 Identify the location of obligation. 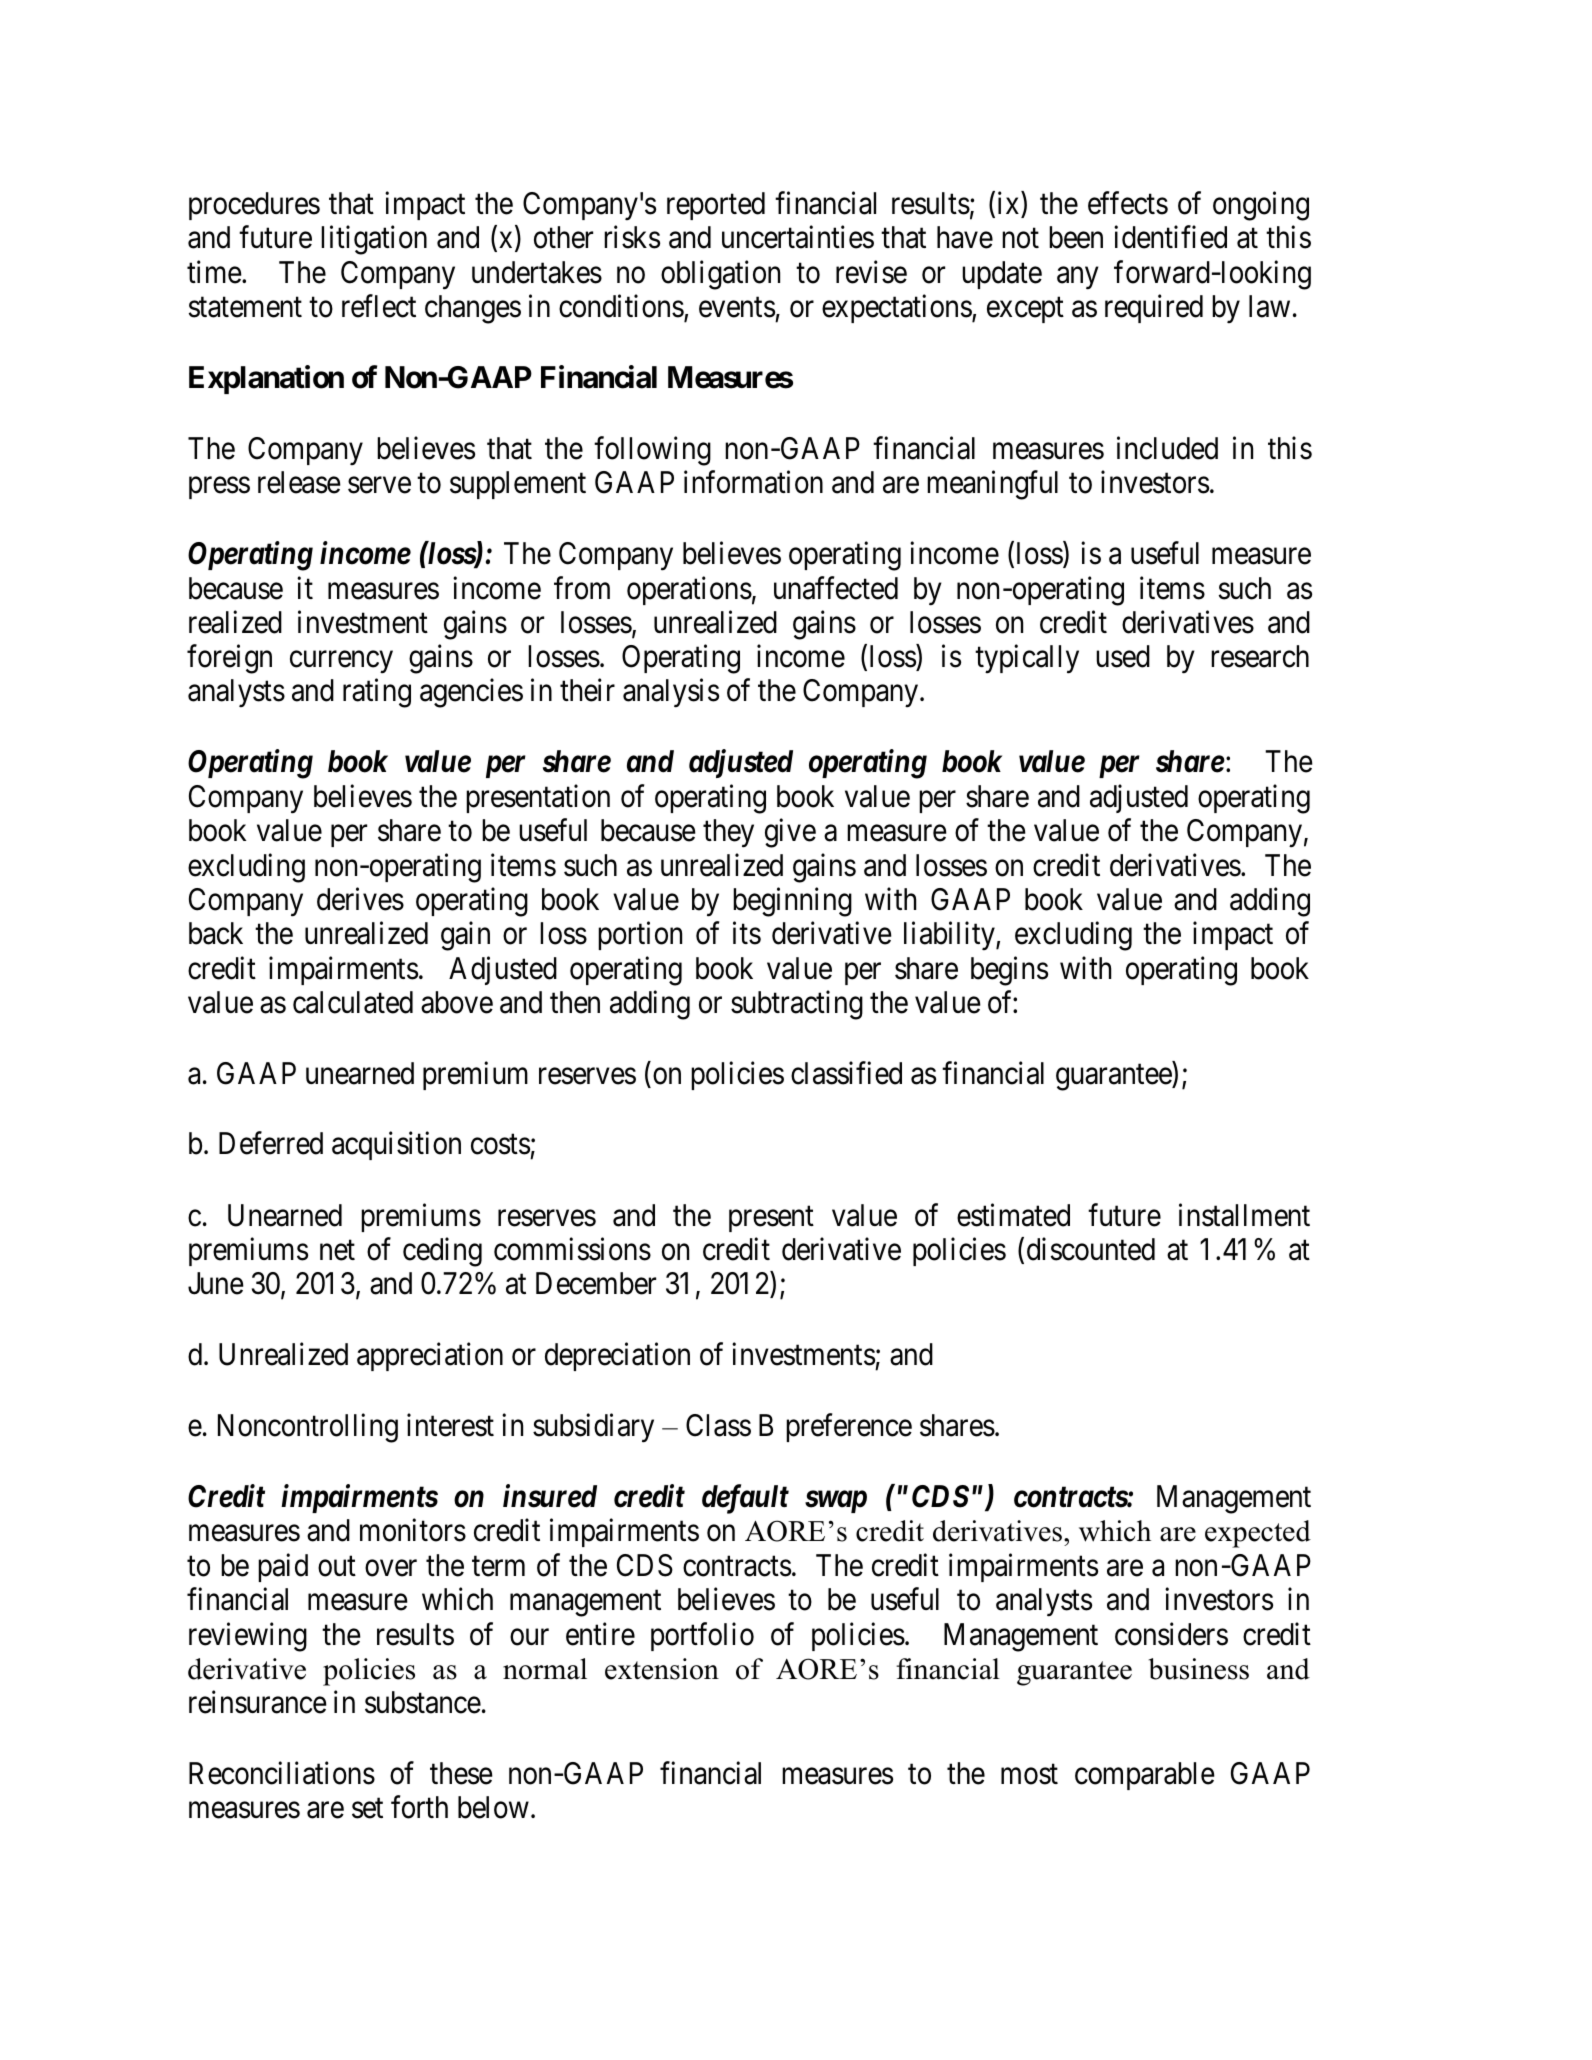
(720, 275).
